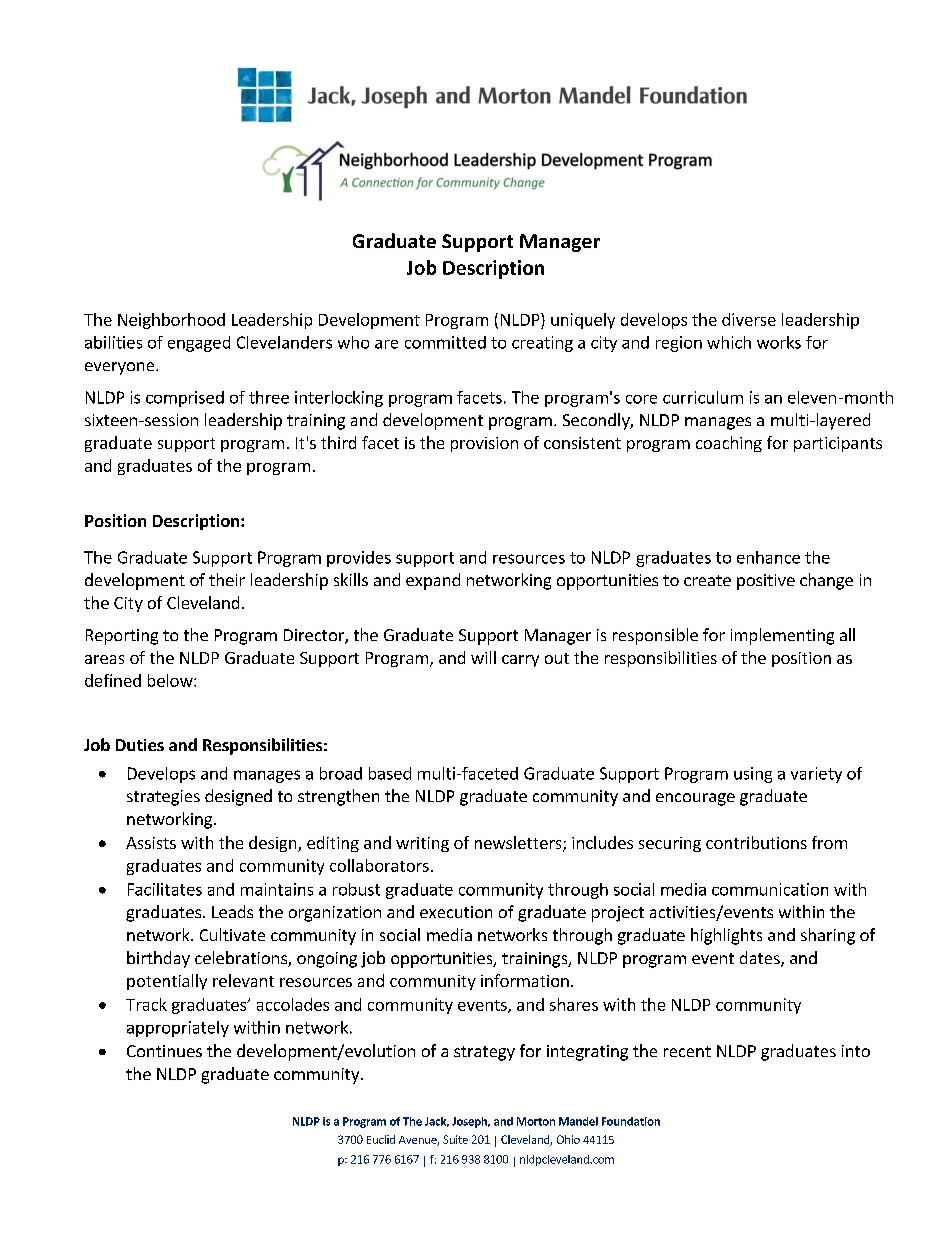 This screenshot has height=1233, width=952. I want to click on provision, so click(484, 444).
